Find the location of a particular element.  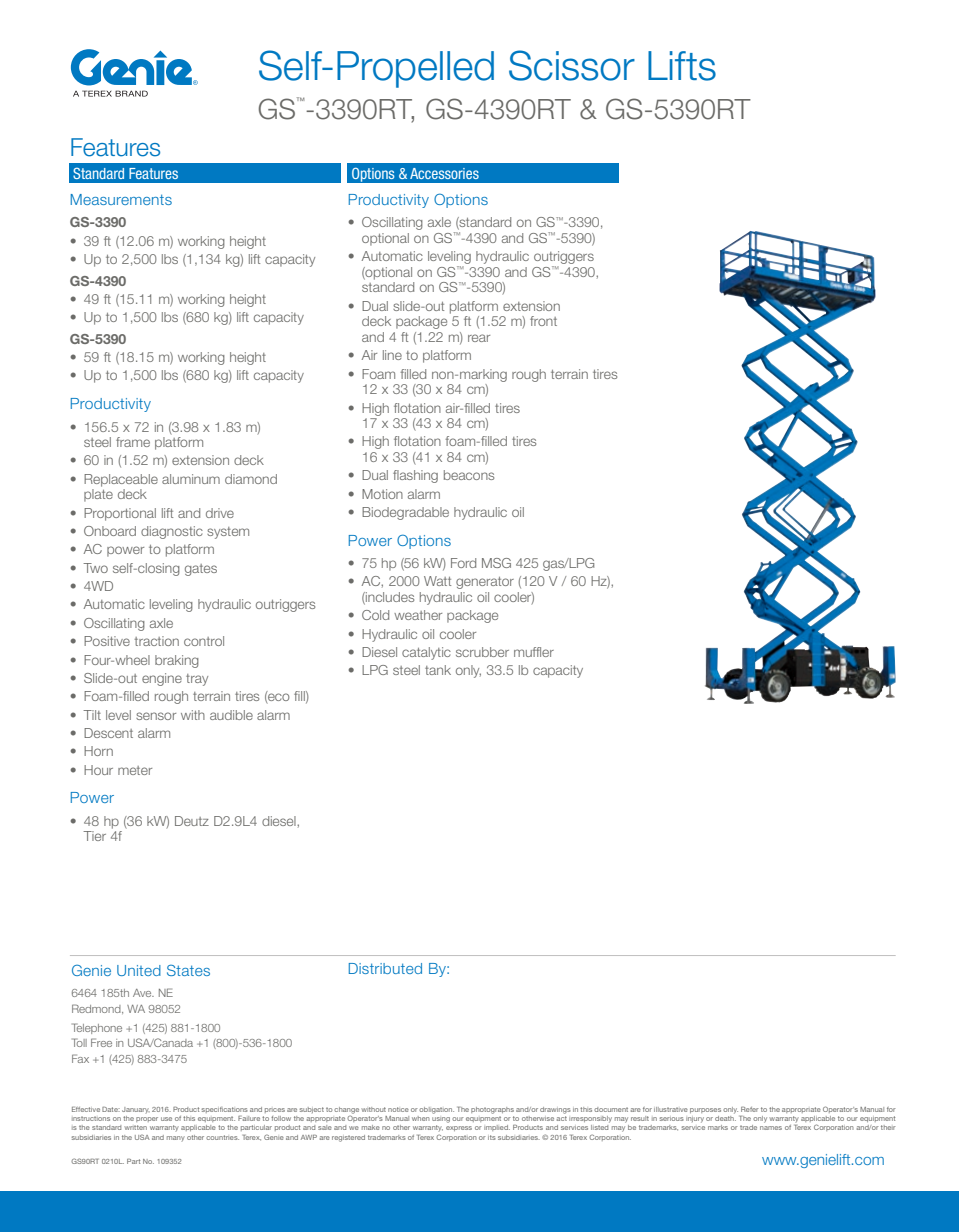

muffler is located at coordinates (534, 652).
